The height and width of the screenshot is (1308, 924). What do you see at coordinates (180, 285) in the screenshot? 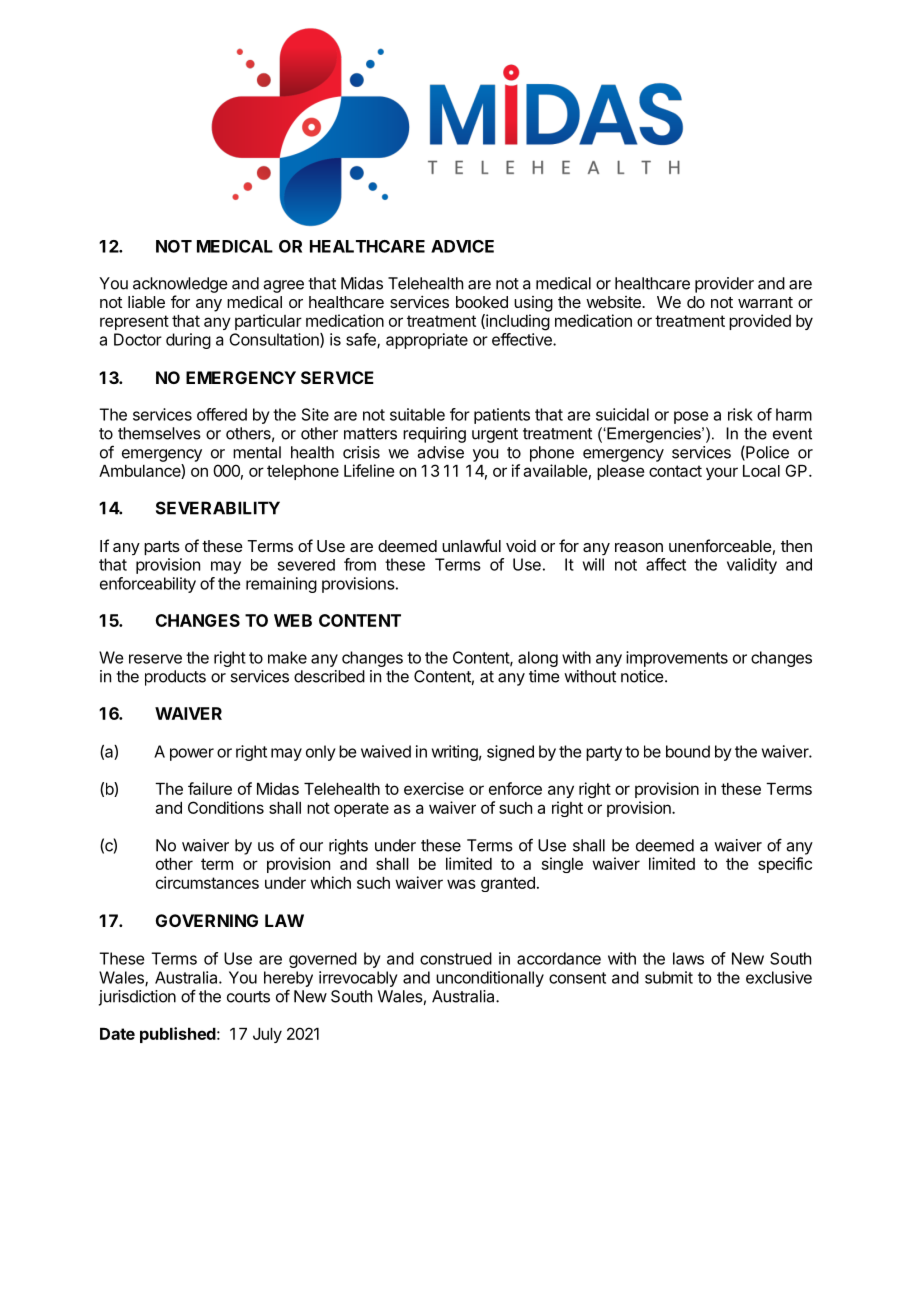
I see `acknowledge` at bounding box center [180, 285].
